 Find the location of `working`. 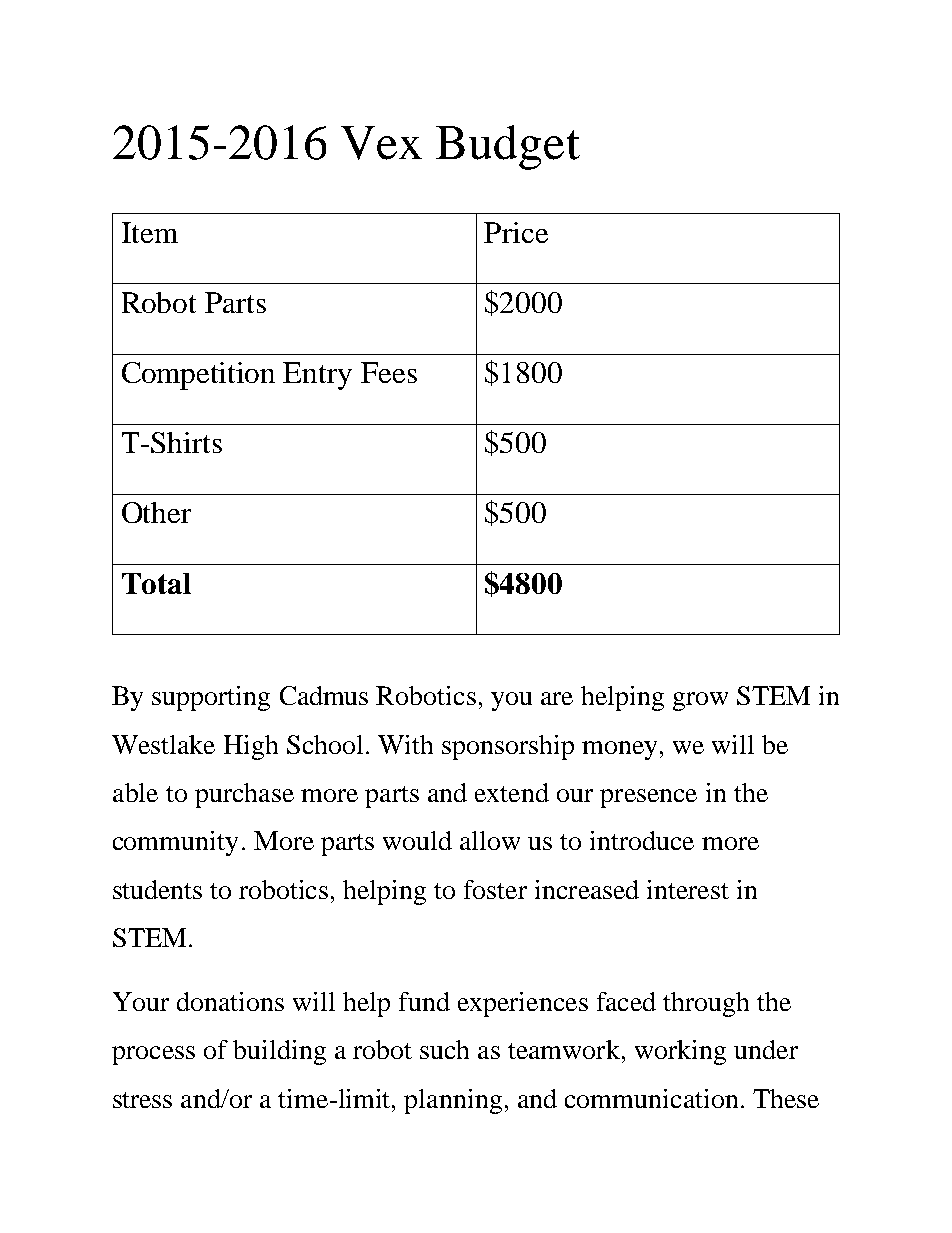

working is located at coordinates (680, 1052).
